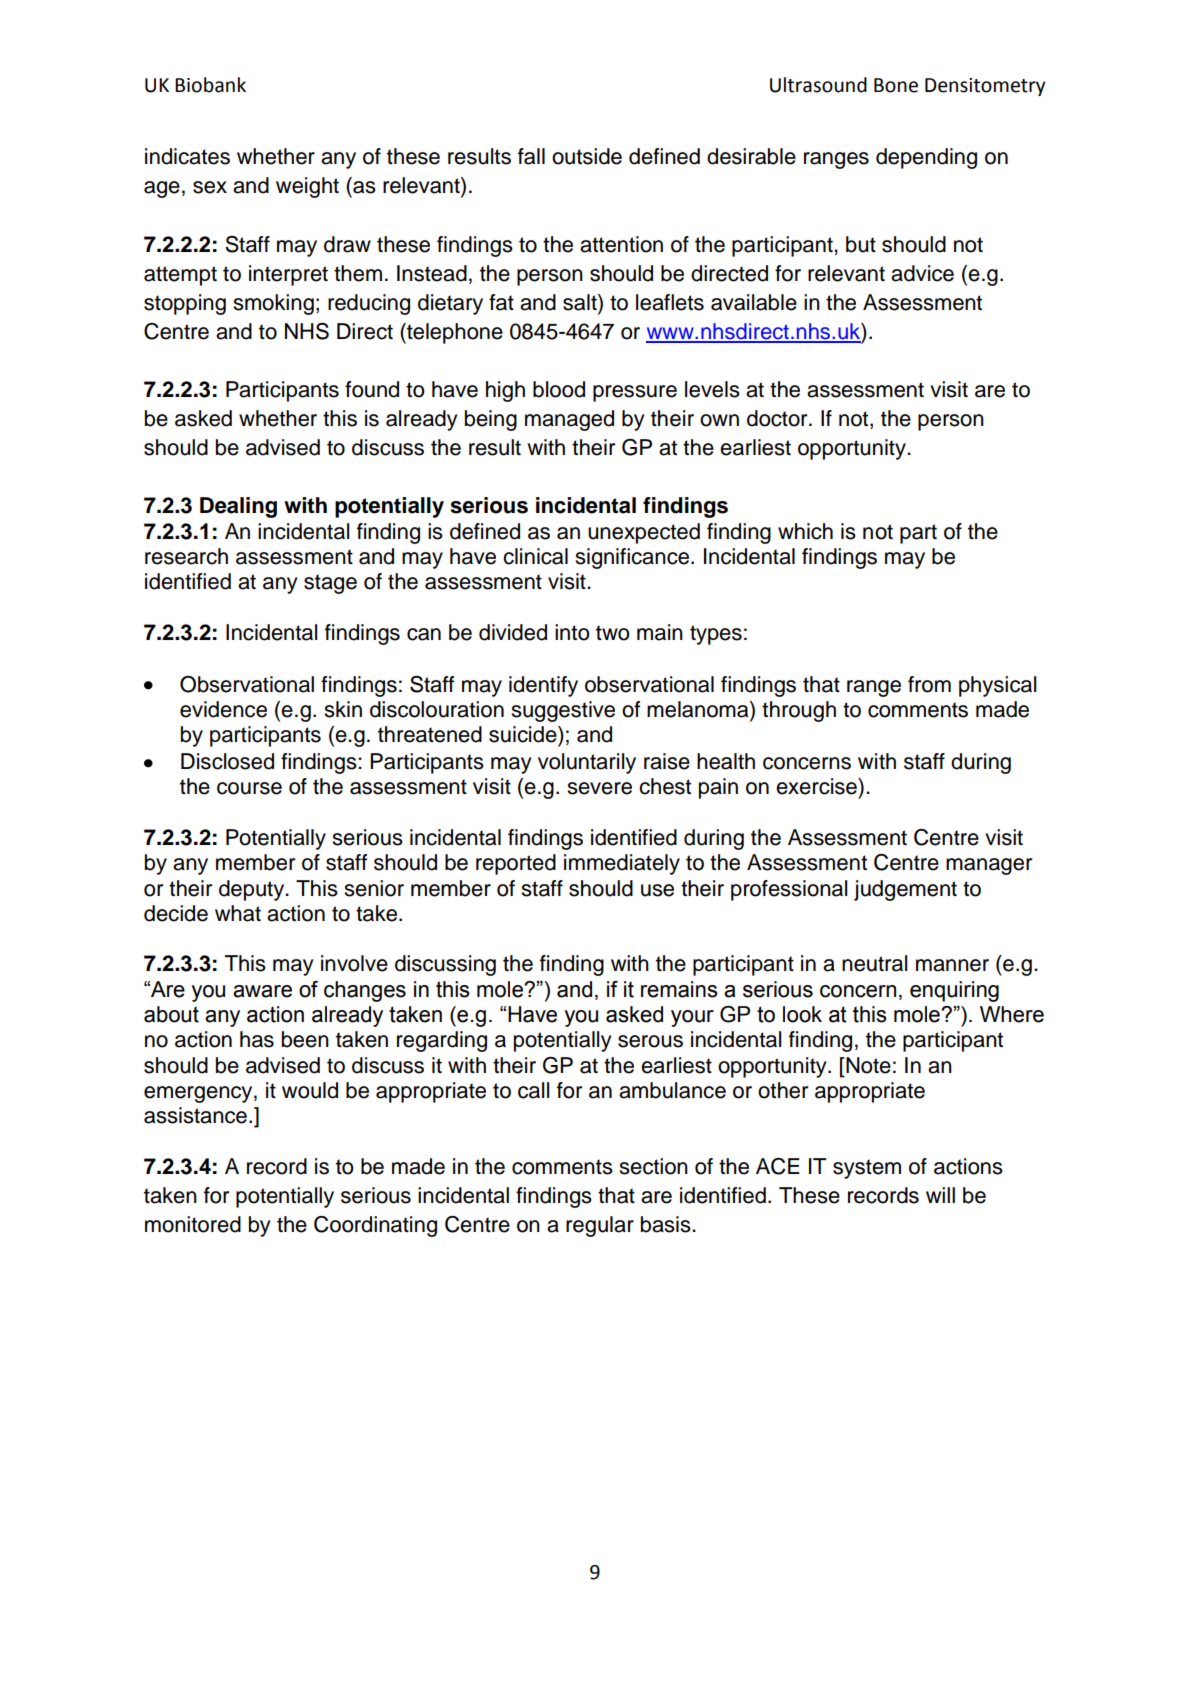  I want to click on Biobank, so click(210, 85).
